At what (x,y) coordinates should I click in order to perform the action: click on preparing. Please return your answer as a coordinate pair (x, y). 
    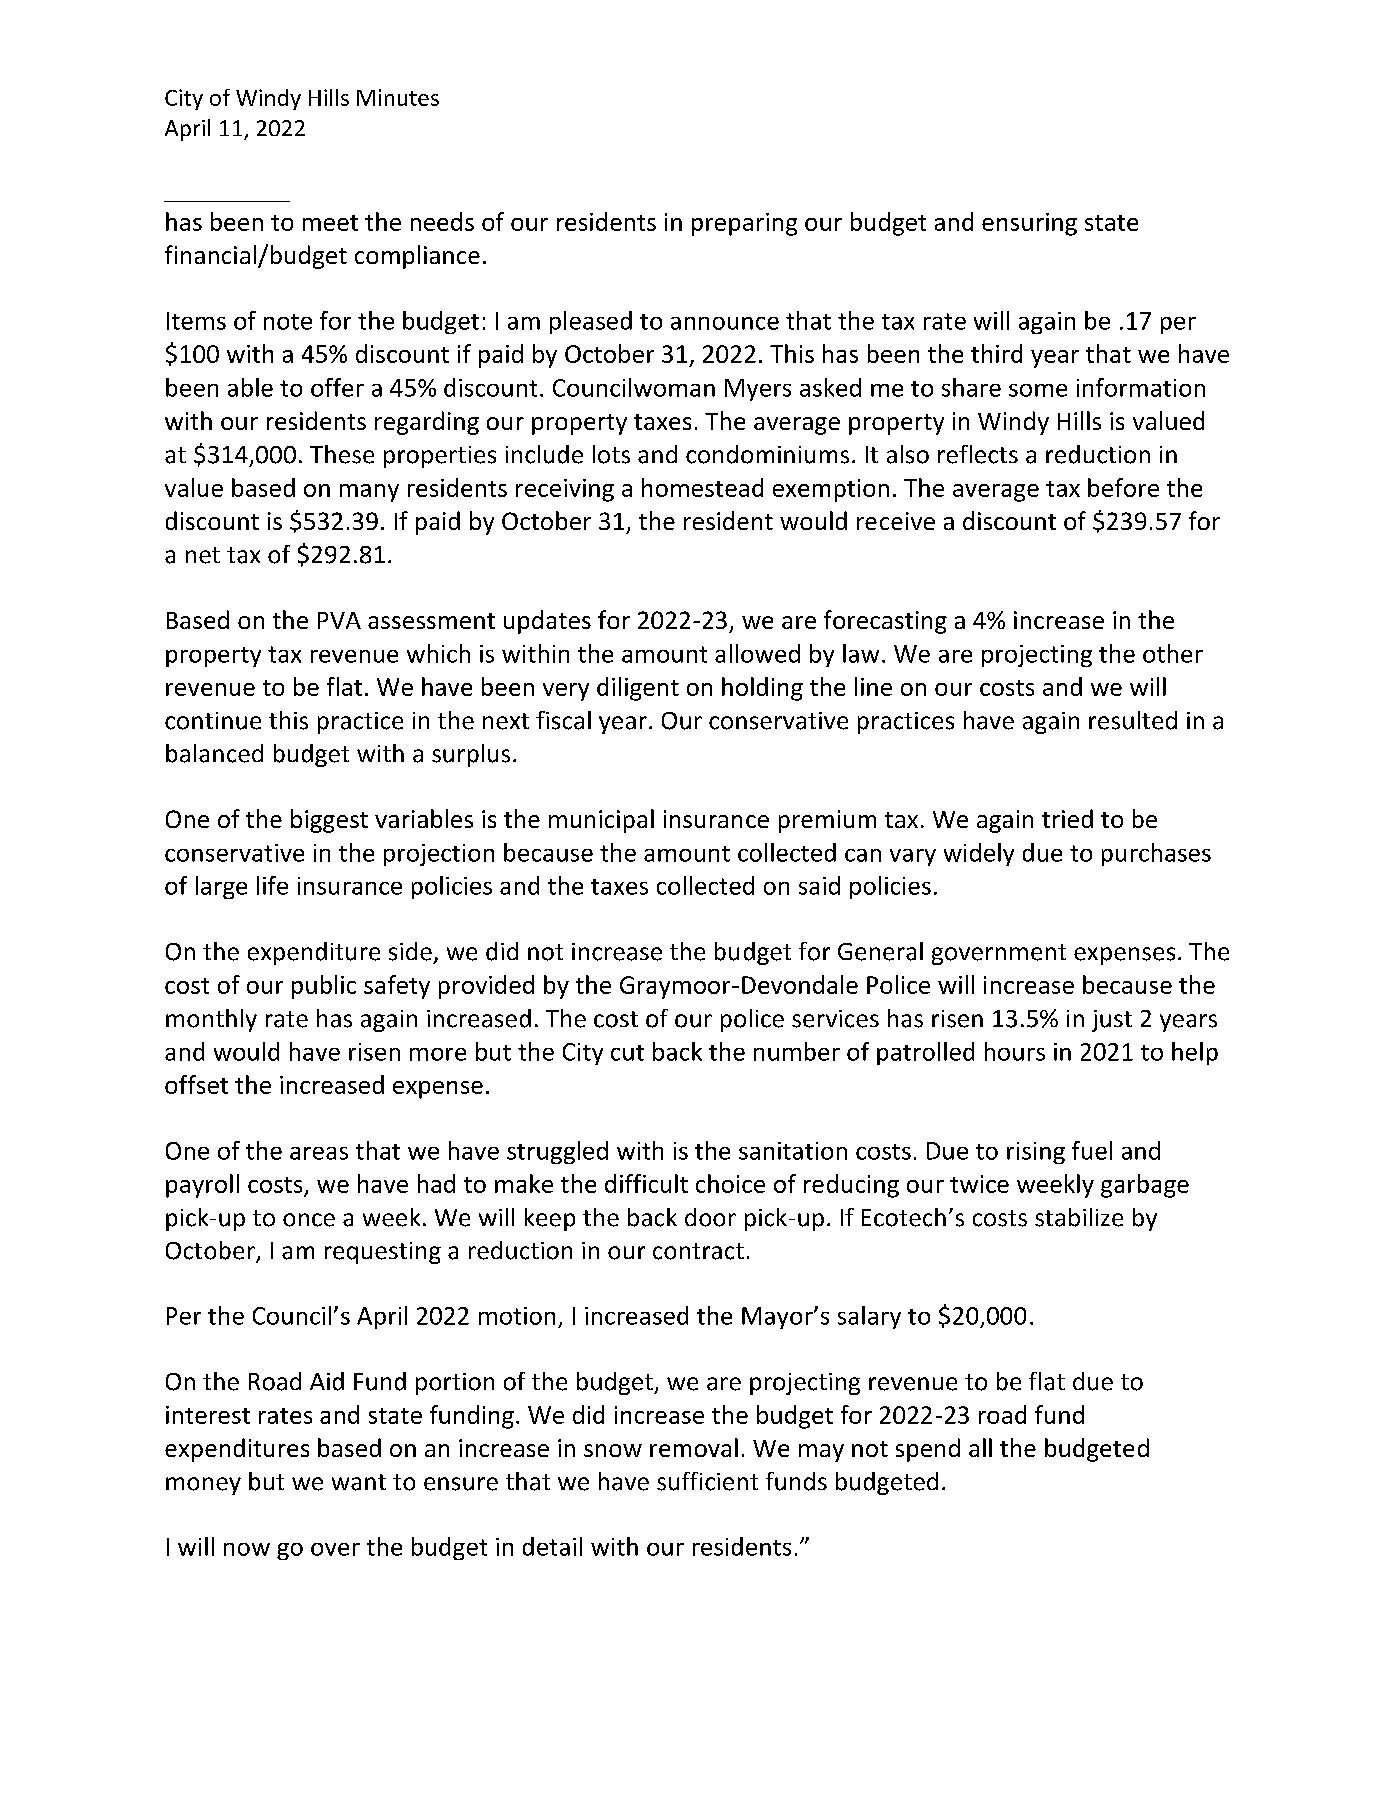
    Looking at the image, I should click on (744, 224).
